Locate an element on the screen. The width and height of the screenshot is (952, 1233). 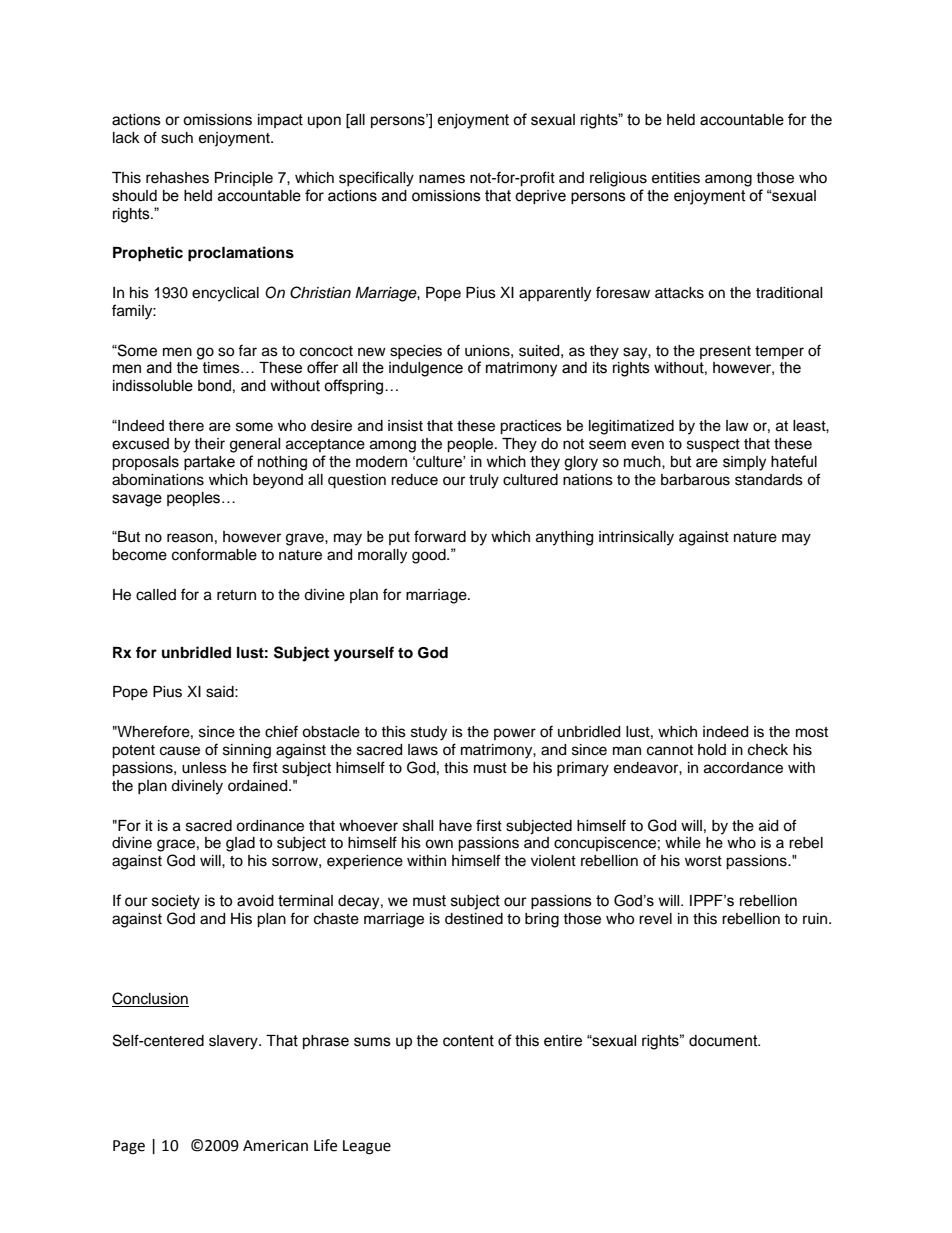
worst is located at coordinates (703, 861).
